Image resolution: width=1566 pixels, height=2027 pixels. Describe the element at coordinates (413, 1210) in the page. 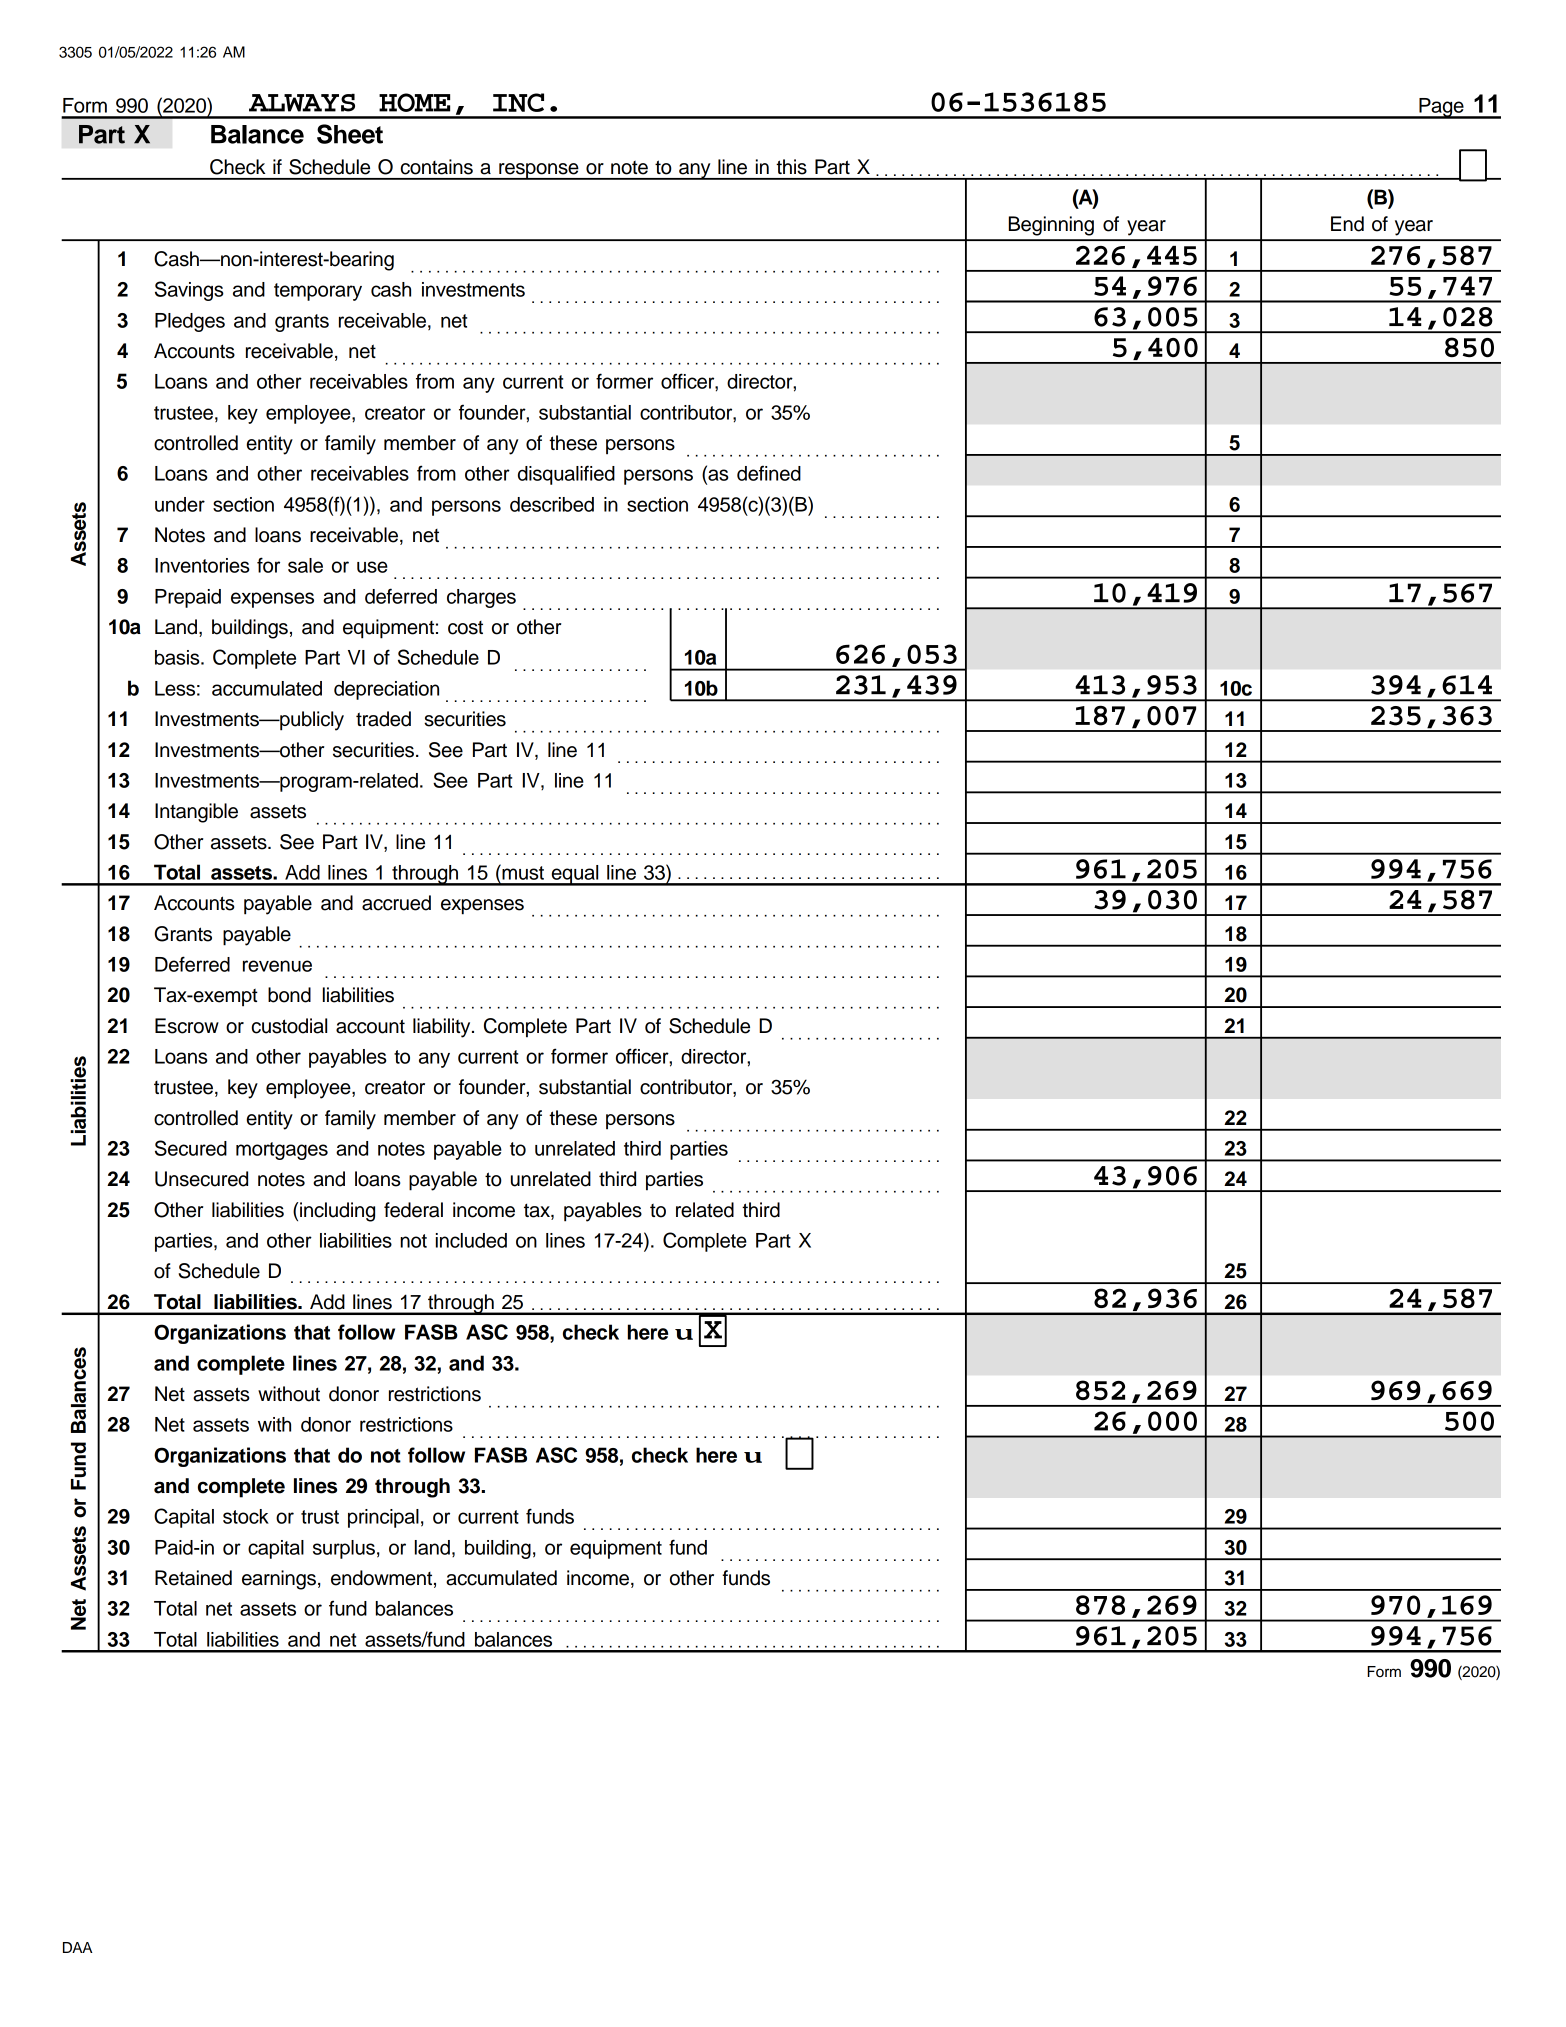

I see `federal` at that location.
